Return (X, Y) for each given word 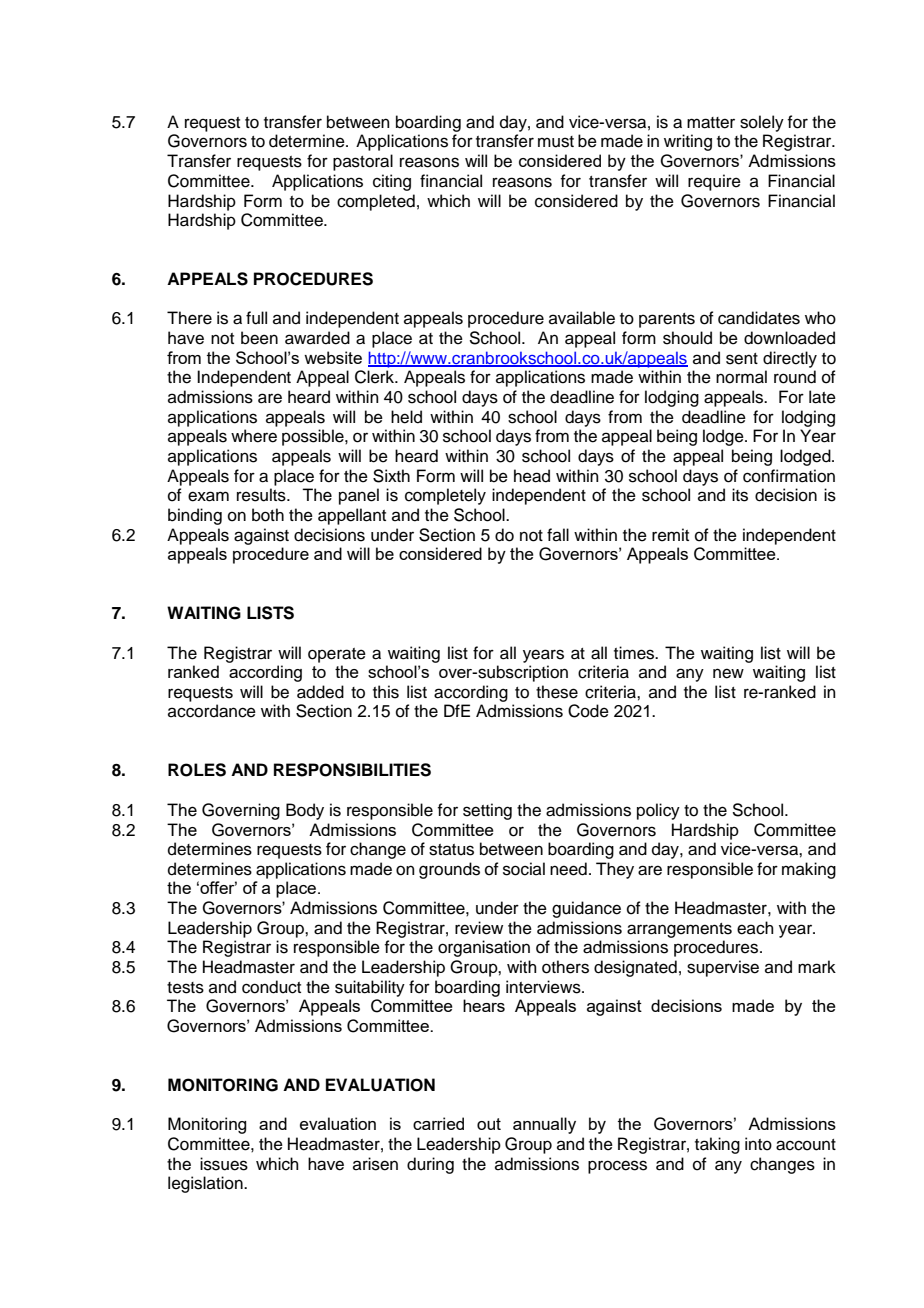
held (406, 417)
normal (741, 377)
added (320, 692)
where (254, 436)
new (728, 673)
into (758, 1144)
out (489, 1124)
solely (762, 123)
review (479, 928)
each (755, 928)
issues (224, 1164)
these (557, 692)
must (556, 142)
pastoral (363, 162)
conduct (271, 987)
